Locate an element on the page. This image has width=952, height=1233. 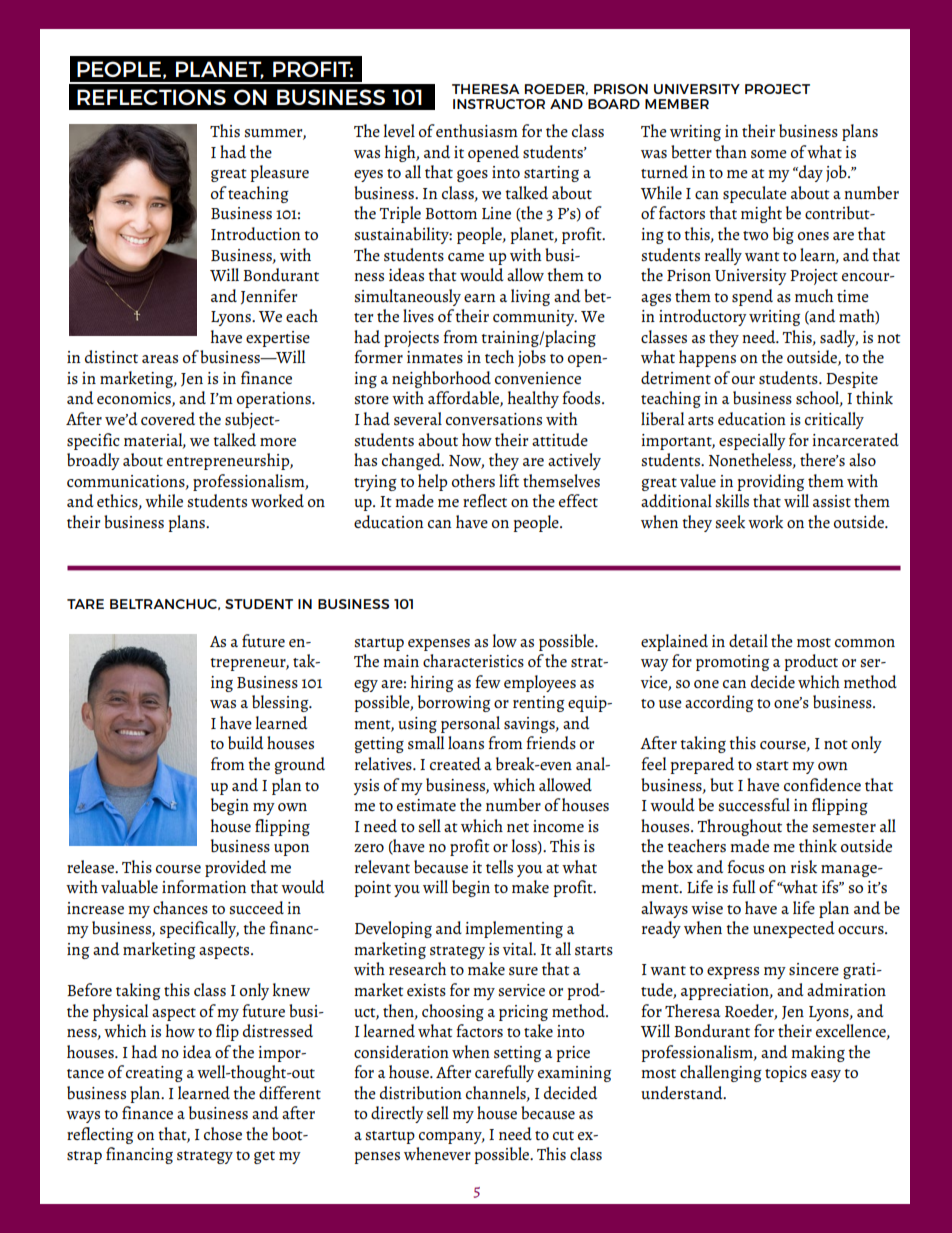
some is located at coordinates (769, 154).
